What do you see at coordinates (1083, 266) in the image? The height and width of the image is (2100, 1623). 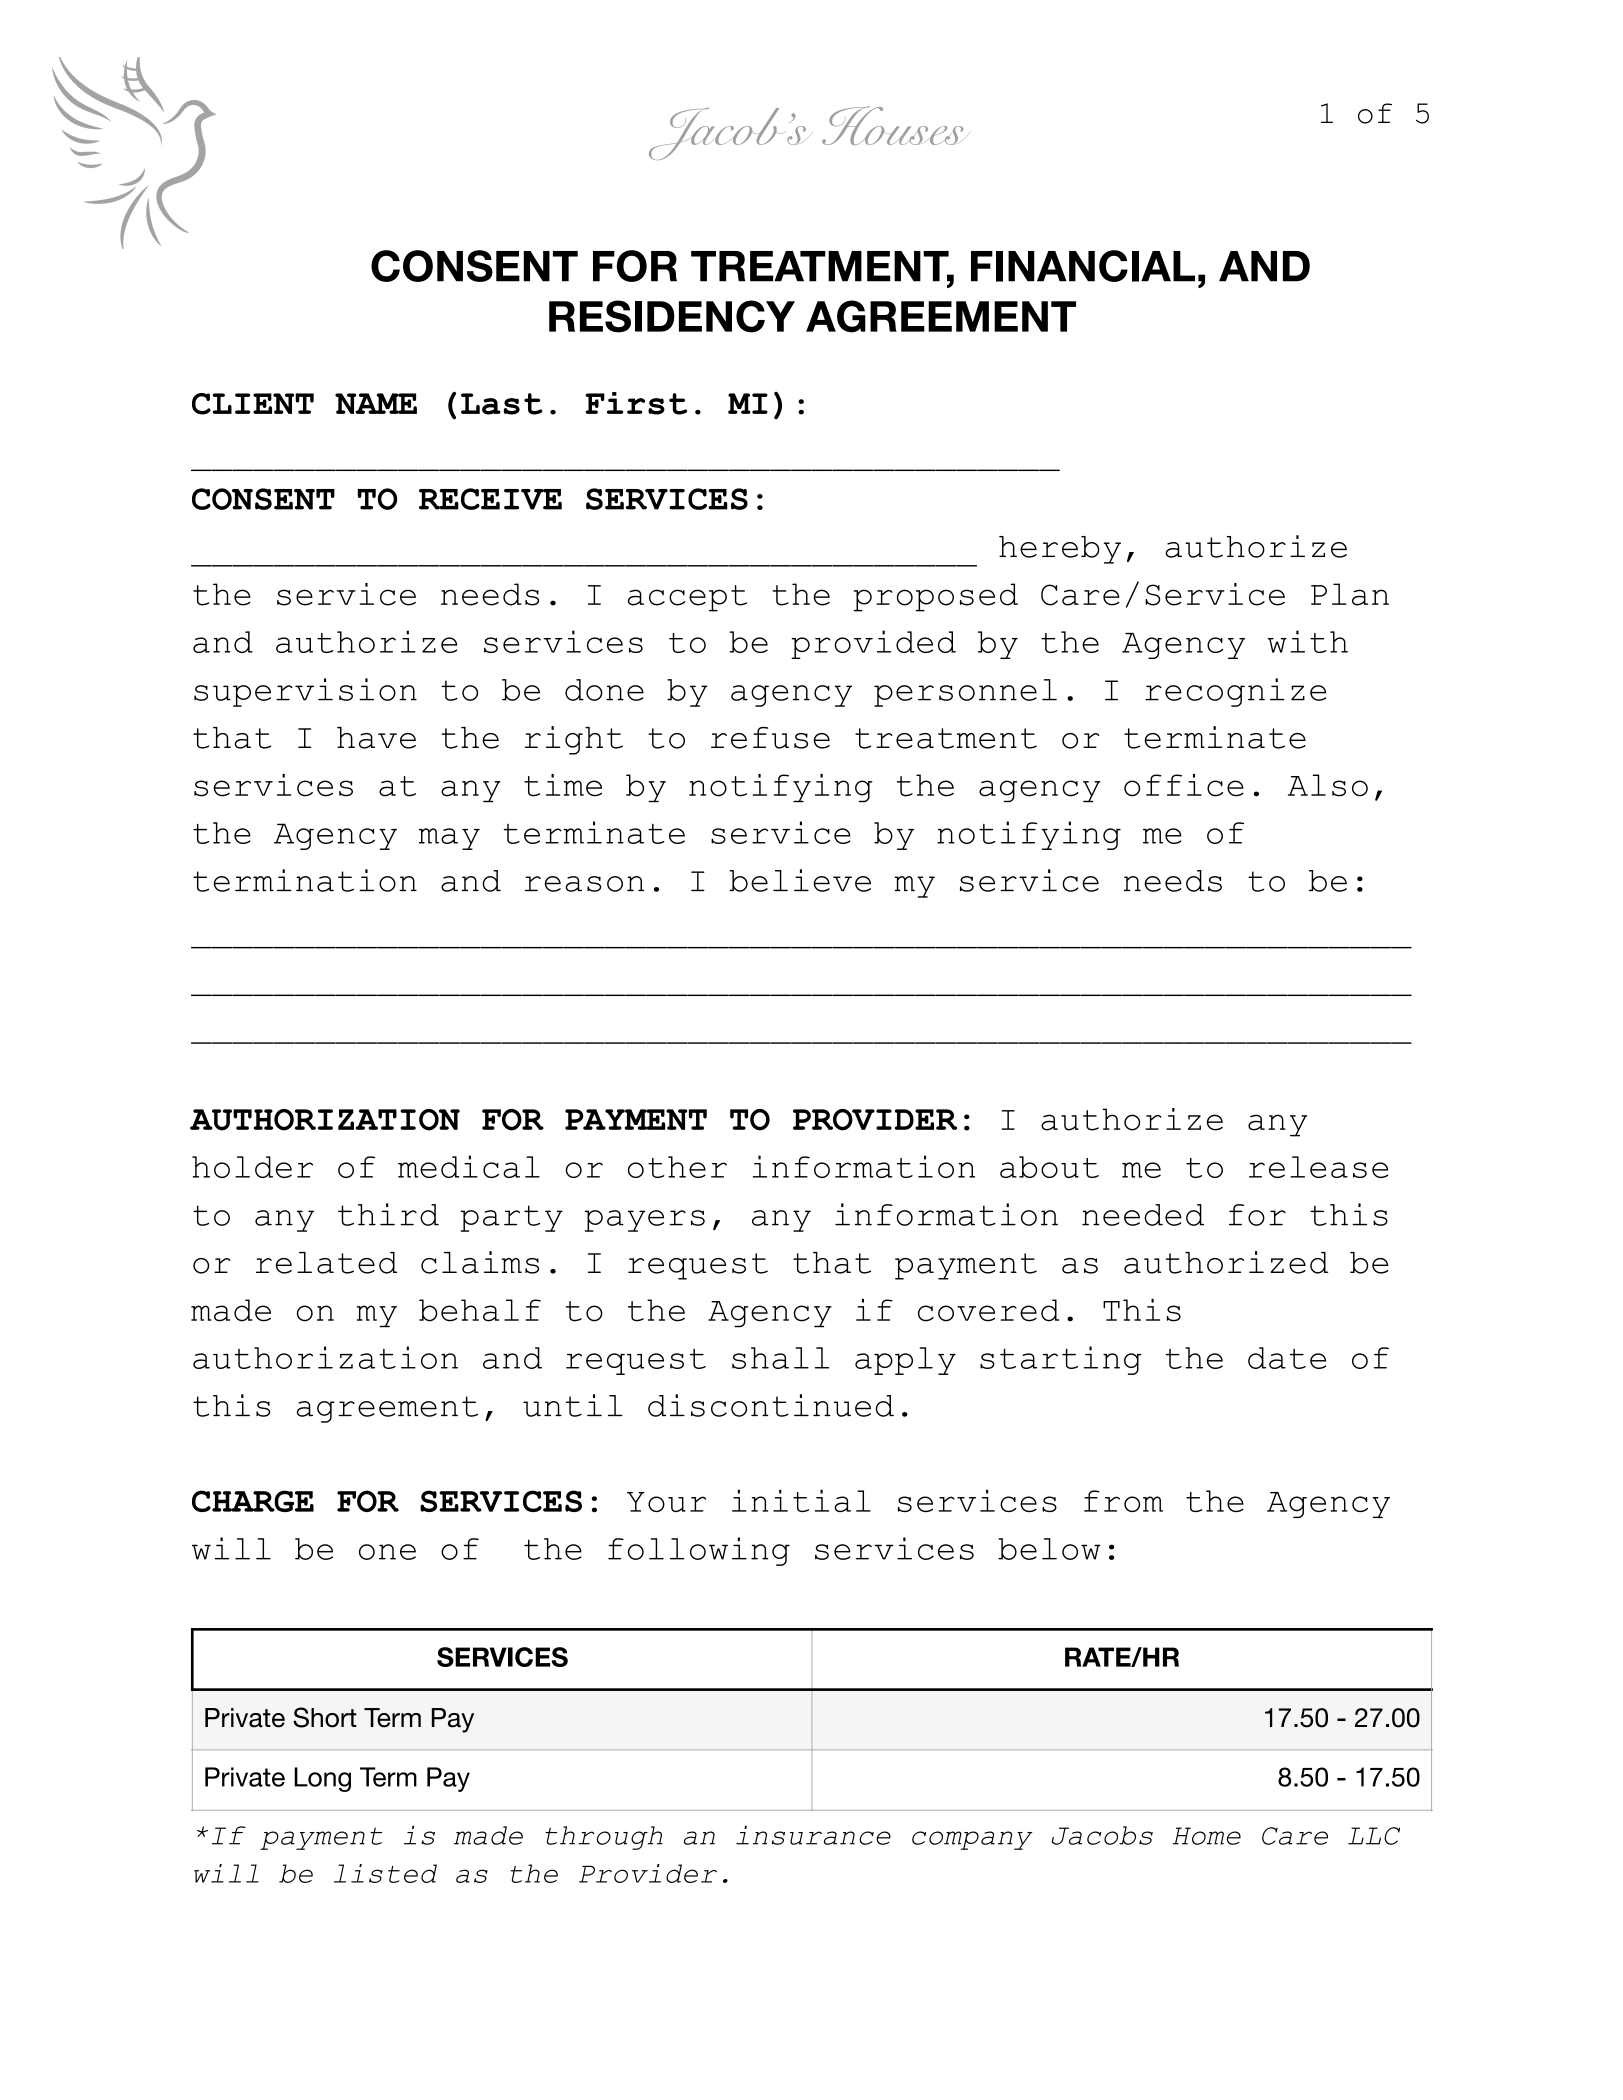 I see `FINANCIAL` at bounding box center [1083, 266].
